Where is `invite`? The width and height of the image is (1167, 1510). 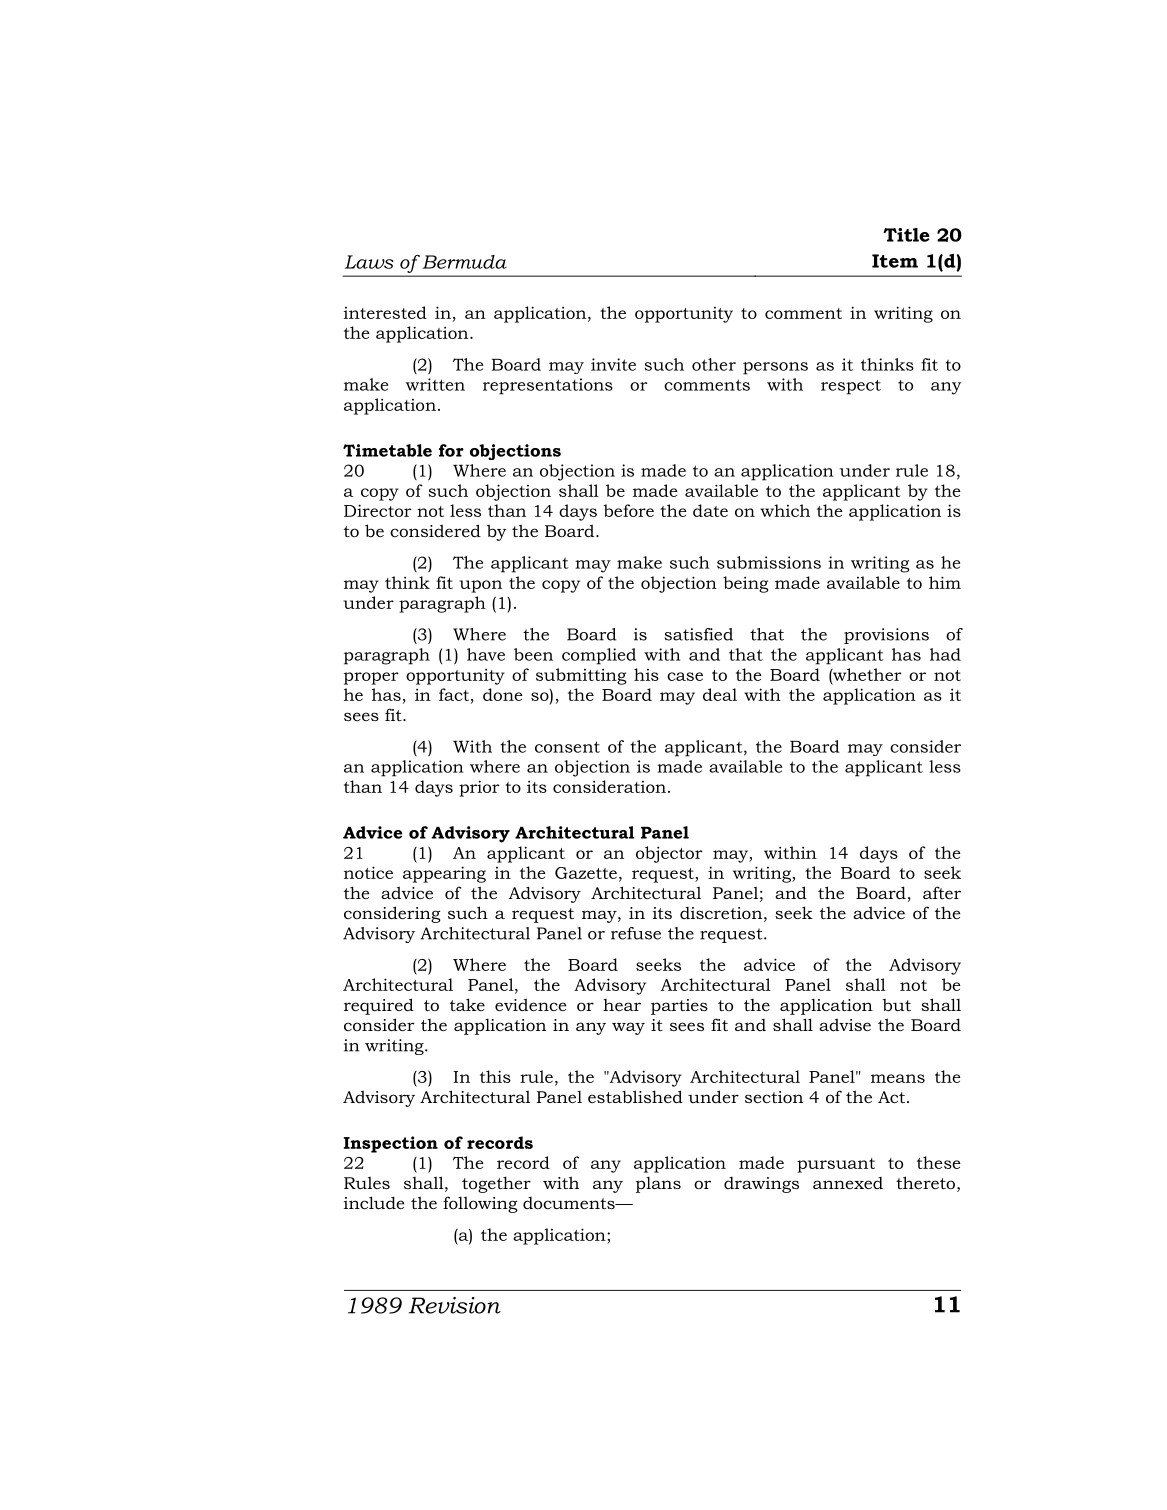
invite is located at coordinates (613, 364).
